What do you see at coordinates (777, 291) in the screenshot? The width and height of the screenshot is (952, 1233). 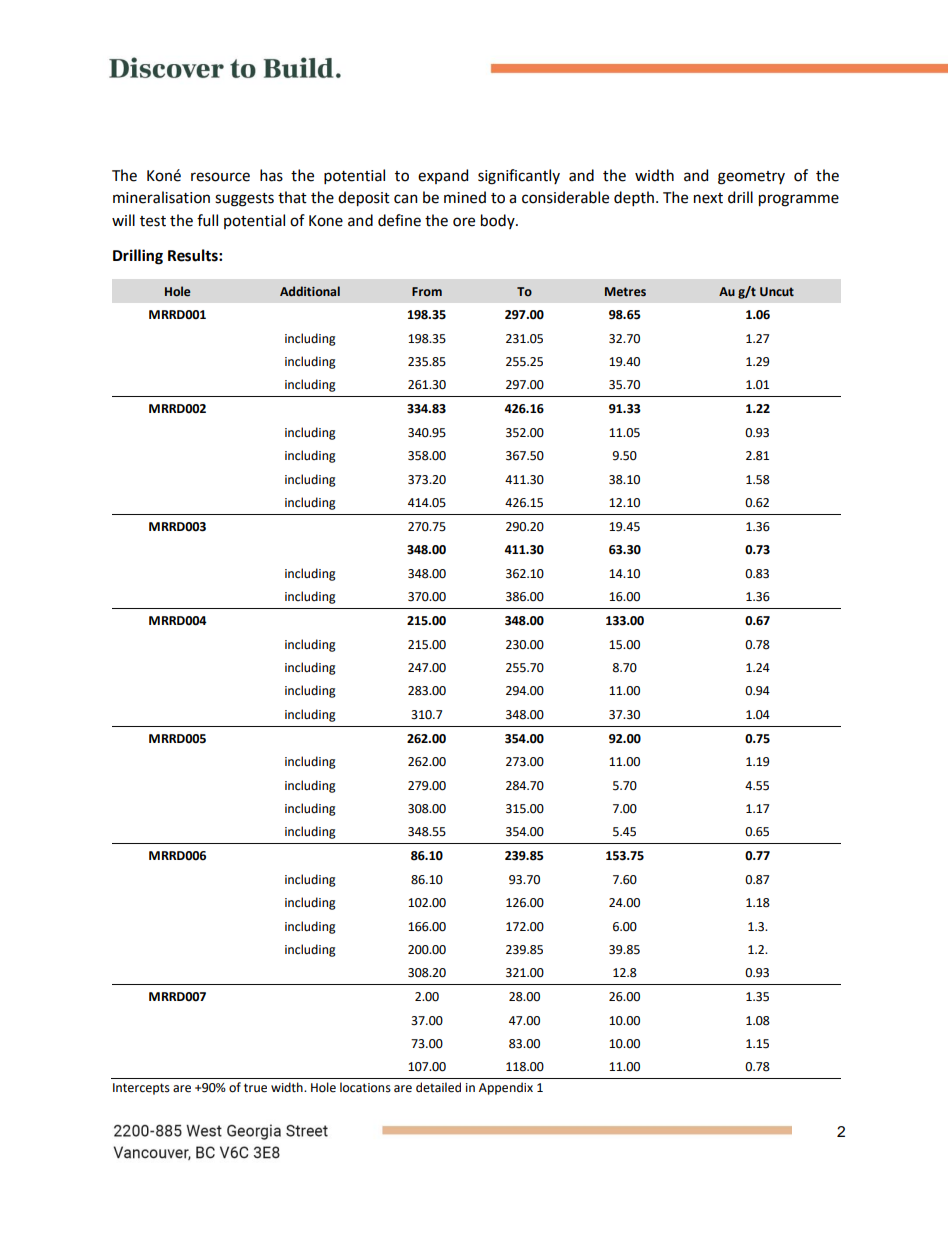 I see `Uncut` at bounding box center [777, 291].
